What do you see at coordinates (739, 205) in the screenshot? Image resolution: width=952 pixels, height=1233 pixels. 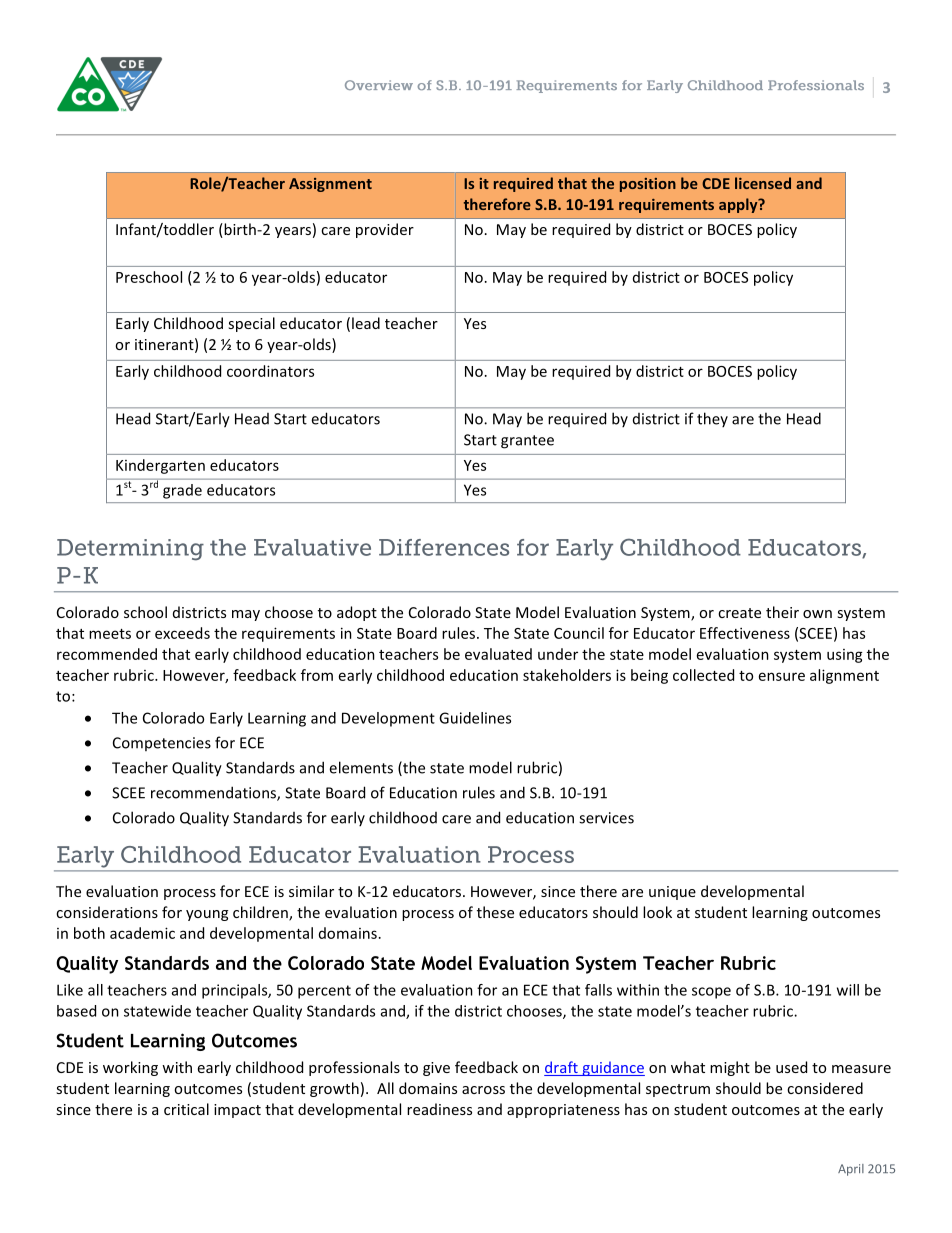 I see `apply` at bounding box center [739, 205].
